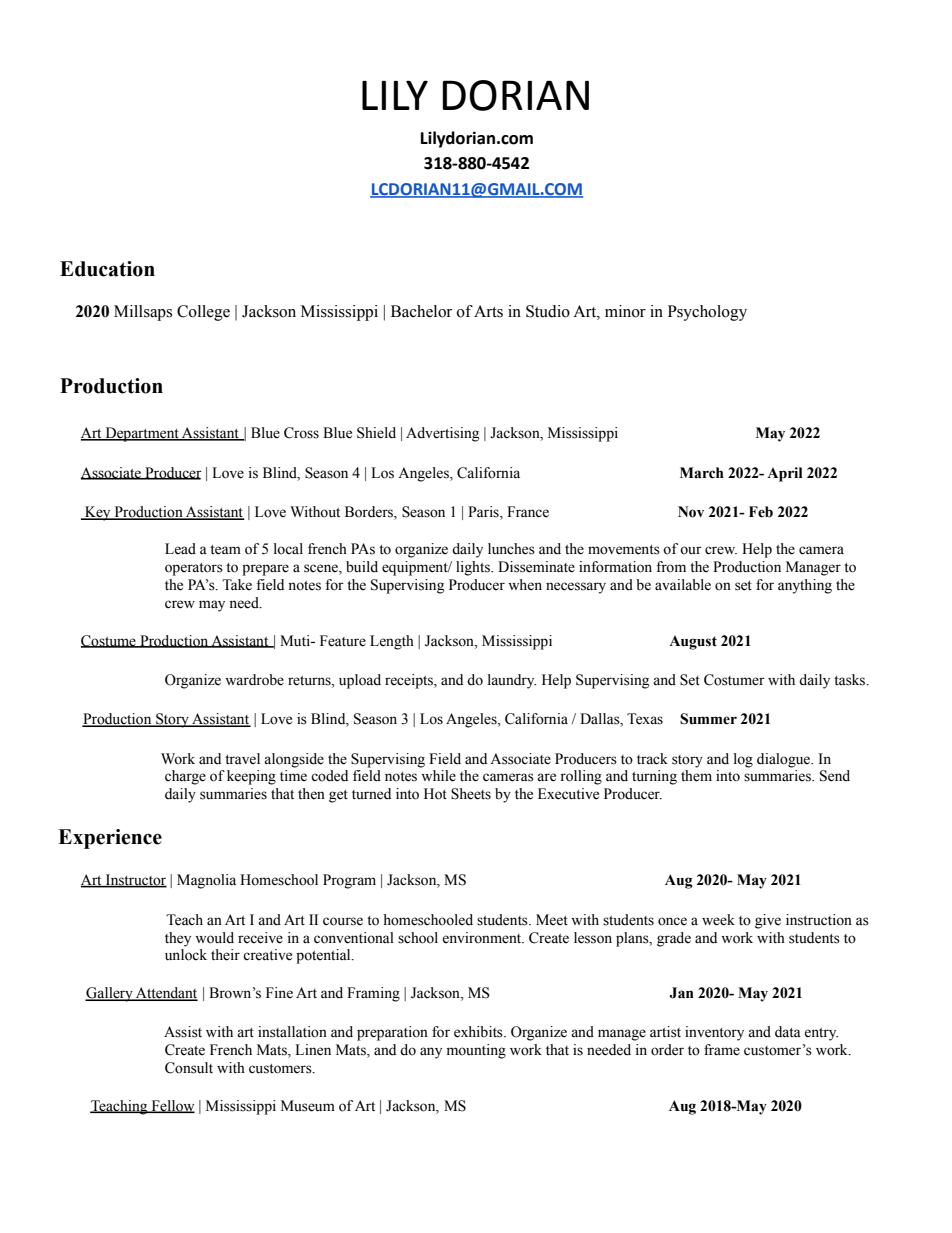  What do you see at coordinates (785, 760) in the document?
I see `dialogue` at bounding box center [785, 760].
